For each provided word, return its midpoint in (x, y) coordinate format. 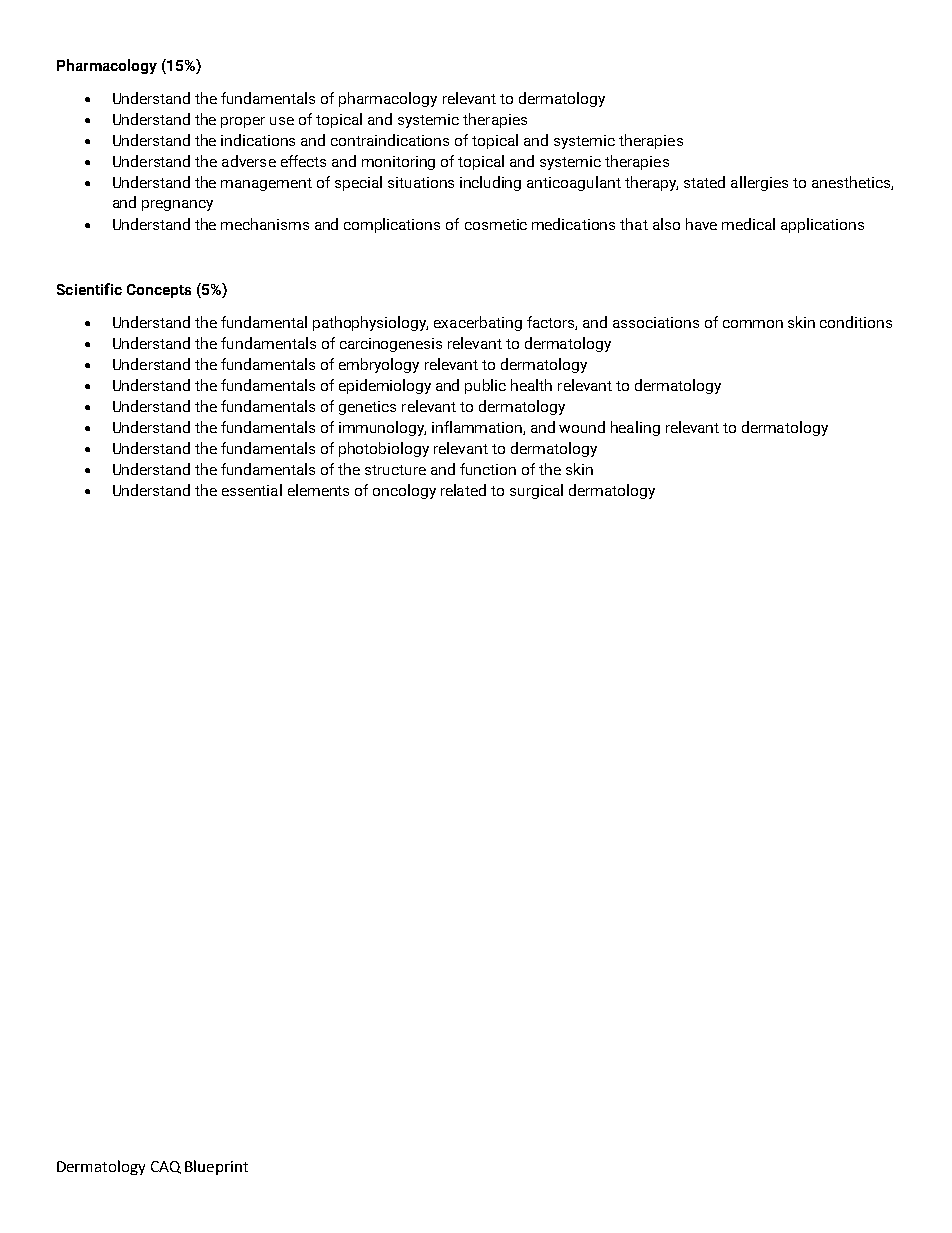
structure (395, 470)
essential (252, 490)
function (488, 469)
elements (318, 490)
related (463, 490)
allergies (759, 183)
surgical (536, 491)
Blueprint (216, 1167)
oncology (404, 491)
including (490, 183)
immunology (382, 428)
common (753, 324)
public (485, 386)
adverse (249, 161)
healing (635, 428)
